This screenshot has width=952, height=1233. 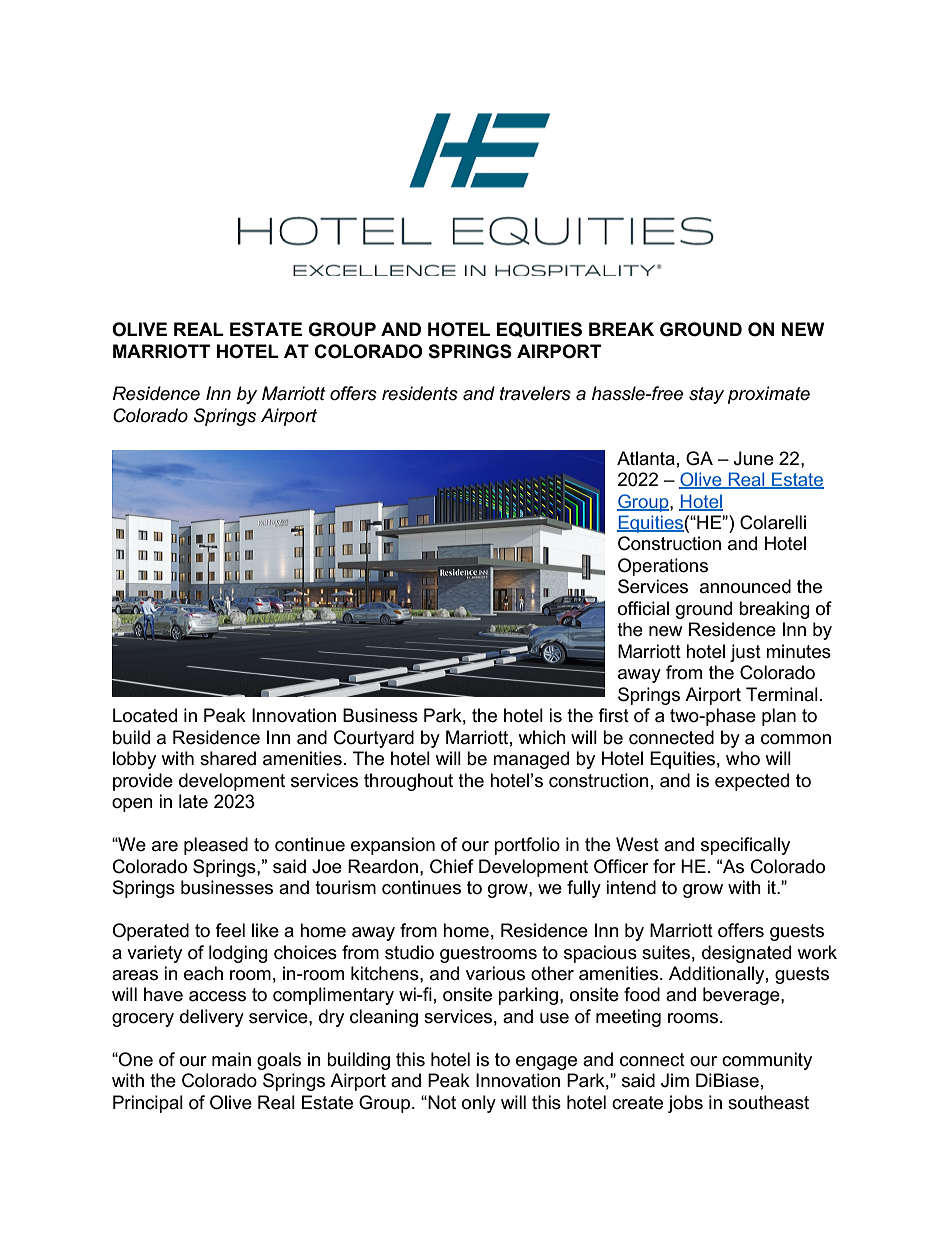 What do you see at coordinates (706, 395) in the screenshot?
I see `stay` at bounding box center [706, 395].
